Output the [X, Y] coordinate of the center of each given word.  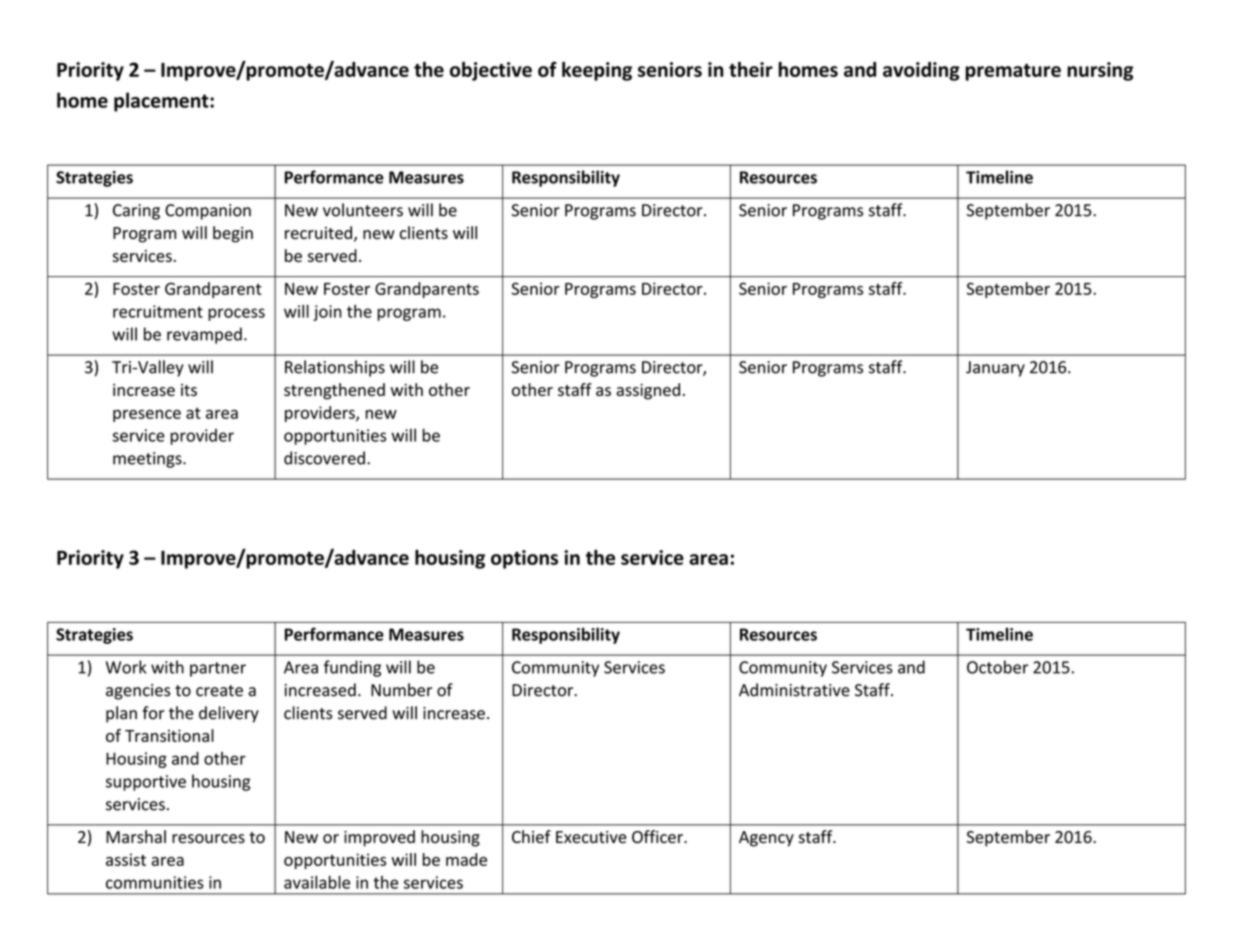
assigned [648, 391]
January [995, 369]
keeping [597, 71]
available [317, 882]
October [997, 667]
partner [218, 669]
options [524, 559]
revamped [204, 335]
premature [1013, 72]
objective [491, 71]
